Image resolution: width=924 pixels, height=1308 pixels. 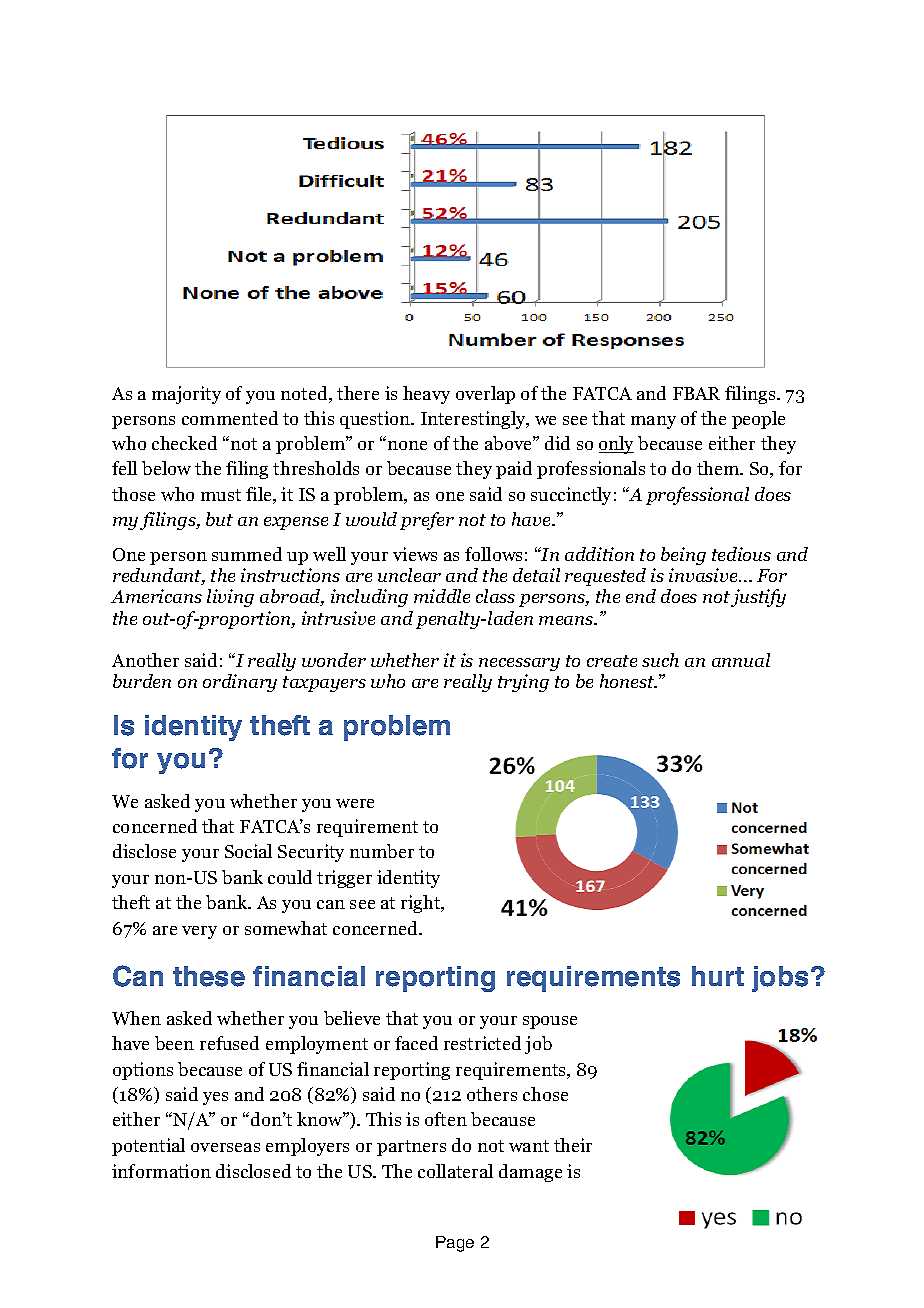 What do you see at coordinates (455, 1244) in the screenshot?
I see `Page` at bounding box center [455, 1244].
